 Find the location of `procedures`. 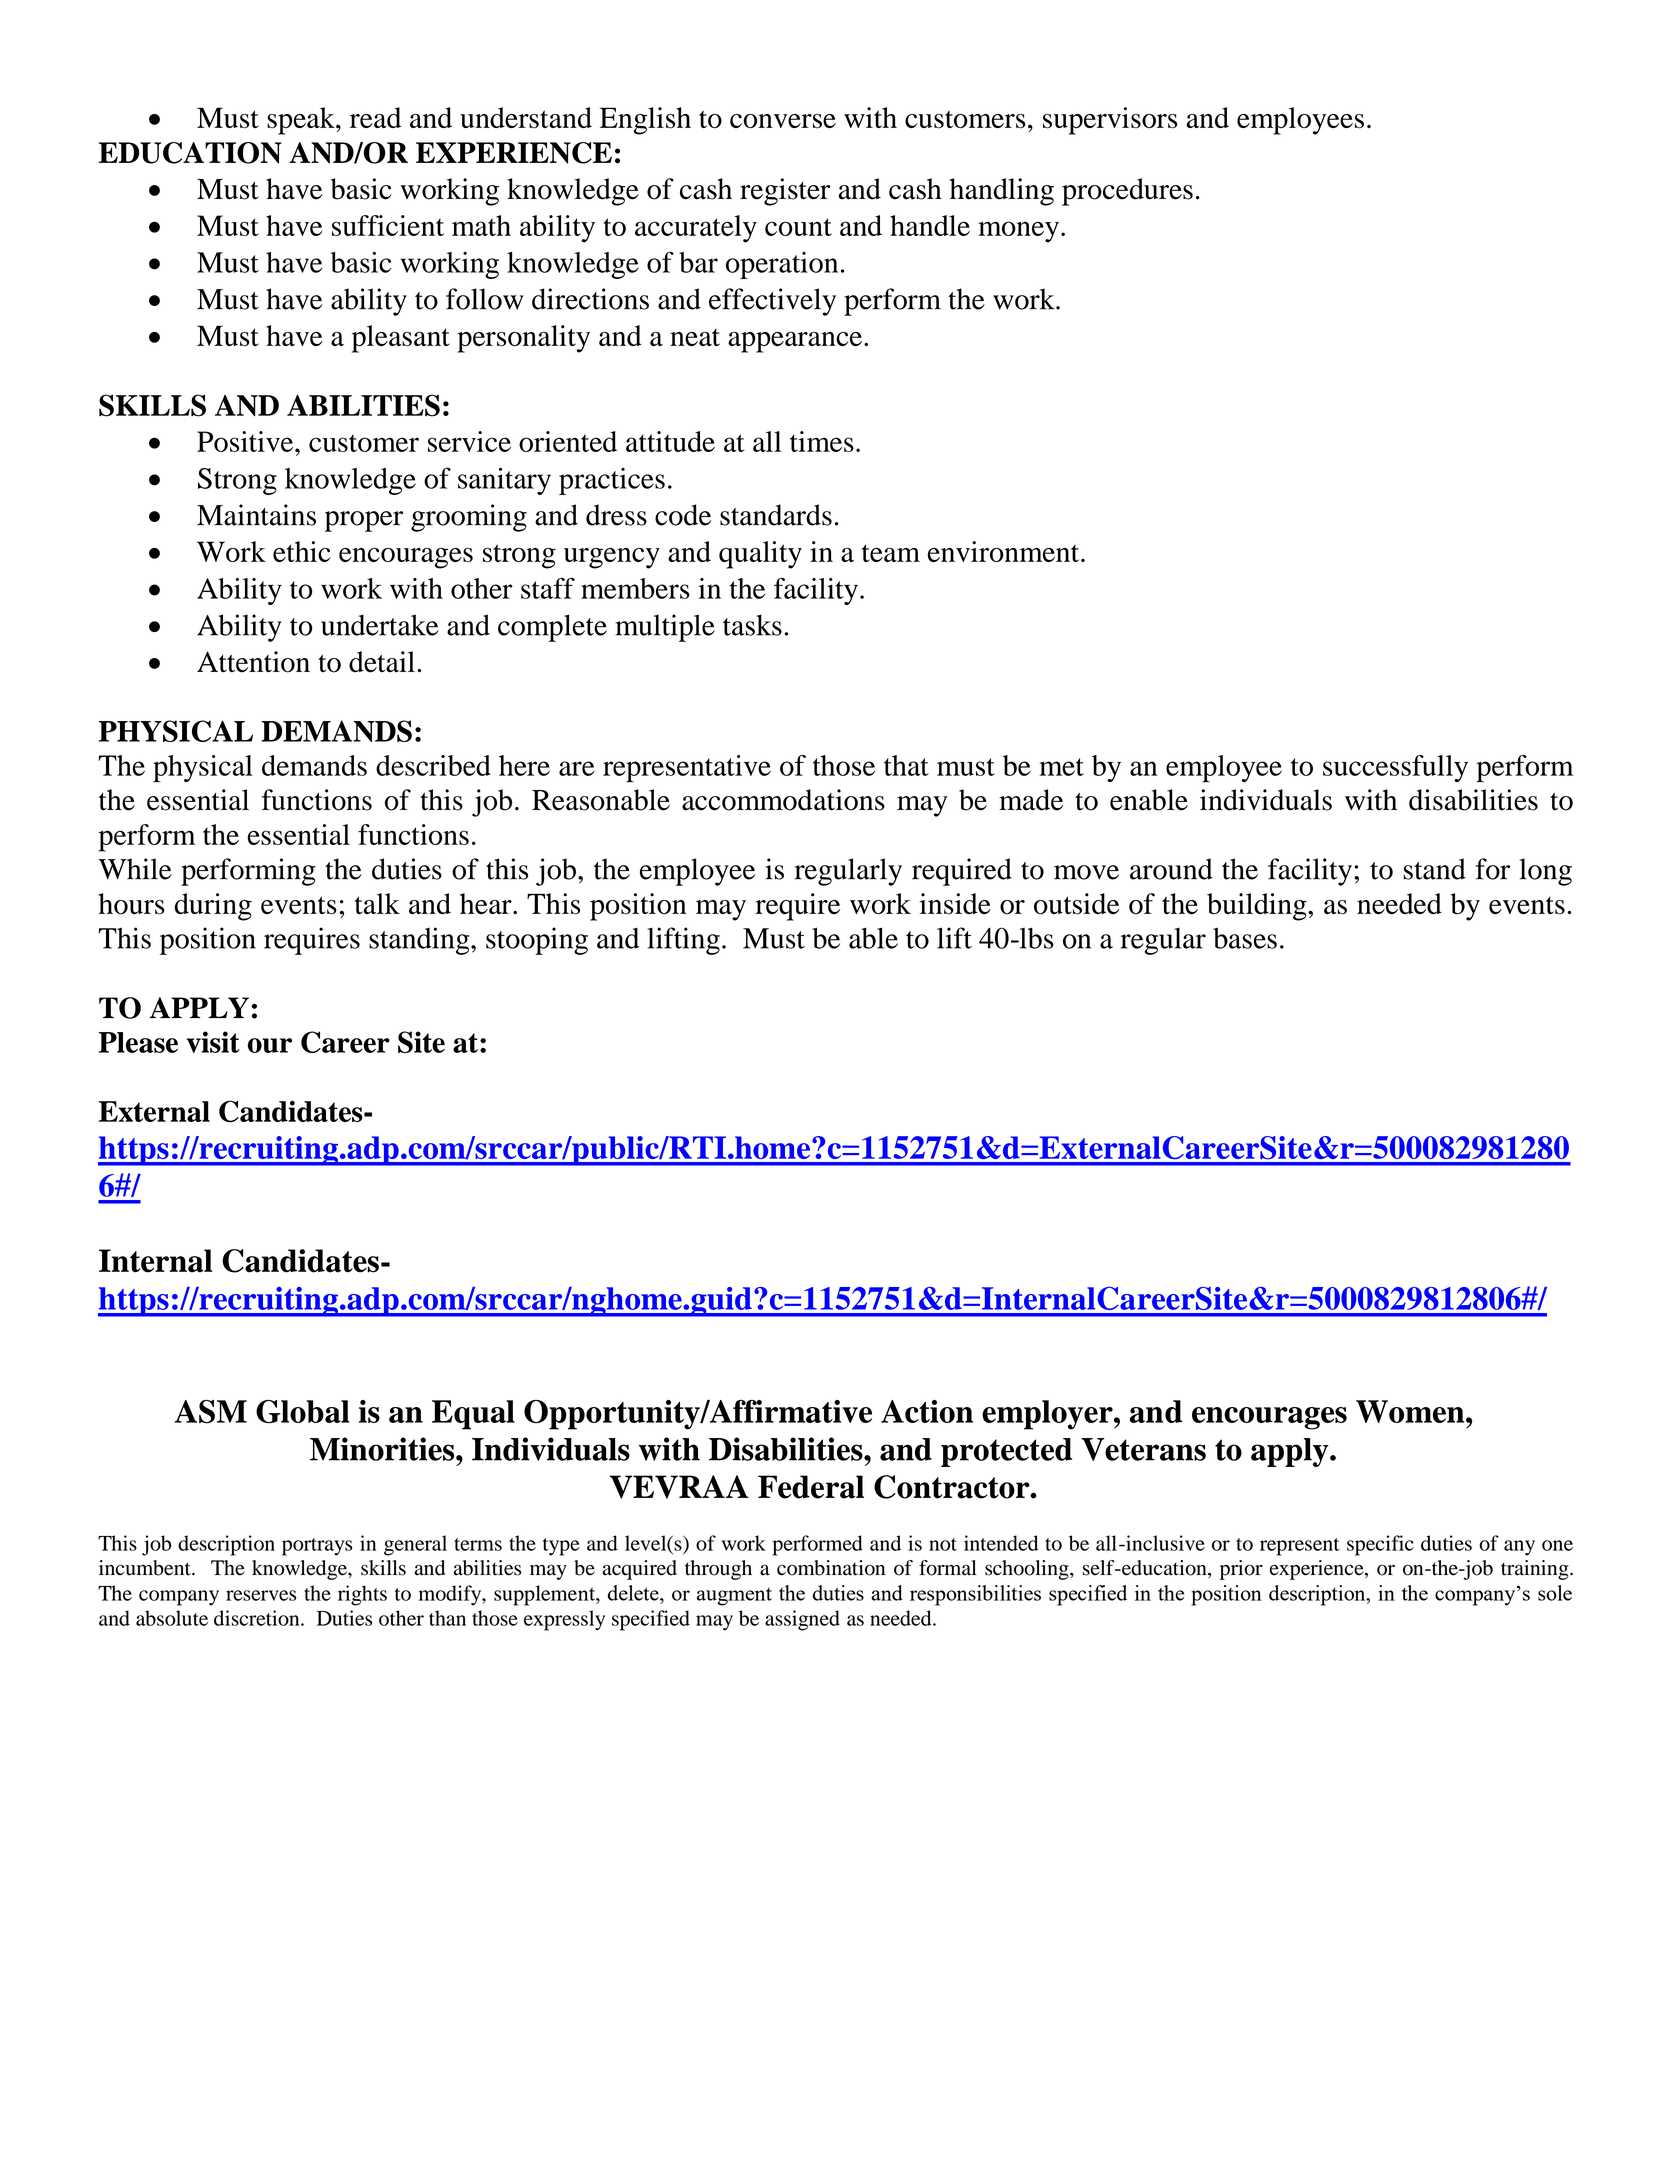

procedures is located at coordinates (1127, 192).
